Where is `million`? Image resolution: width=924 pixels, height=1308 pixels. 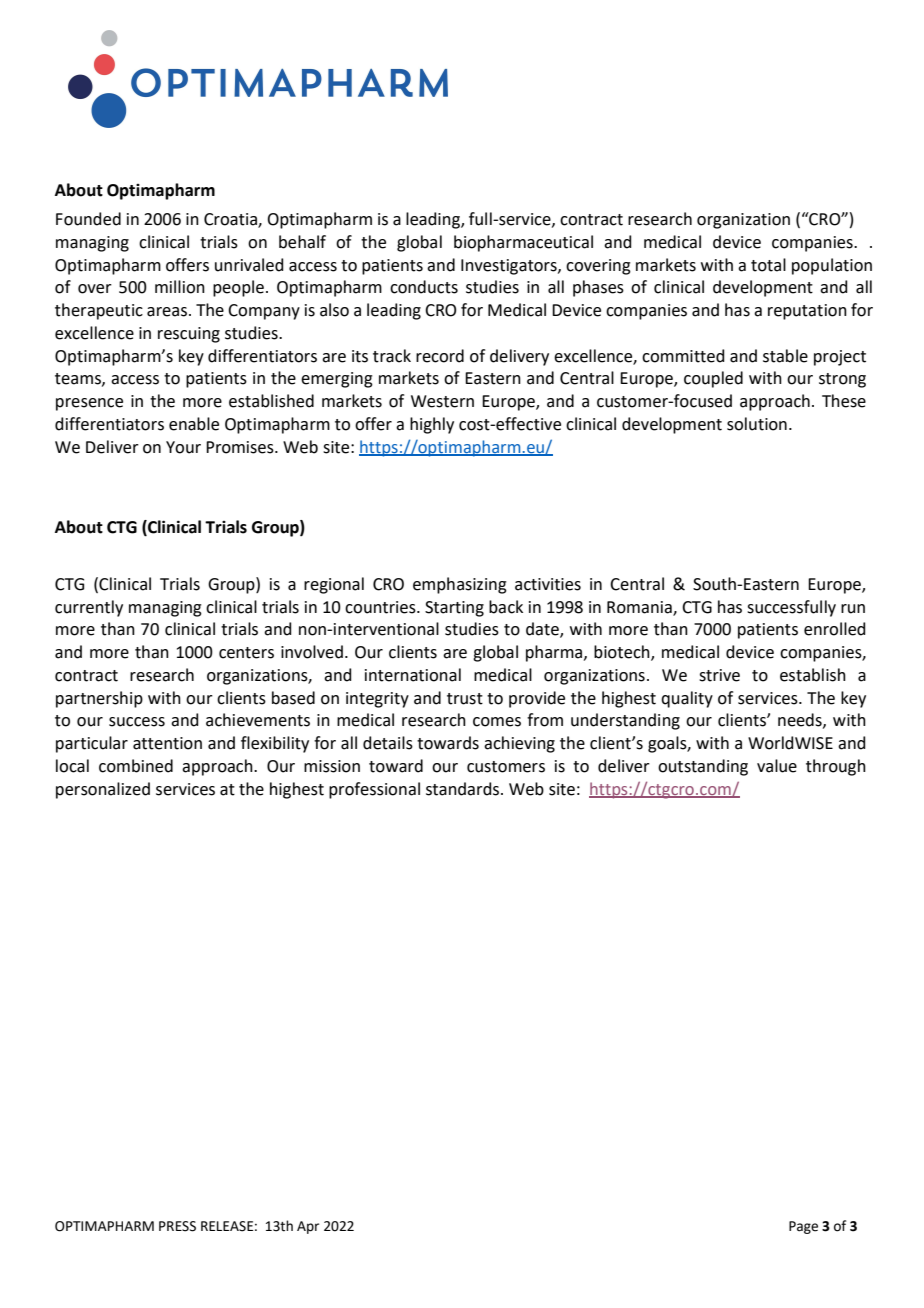 million is located at coordinates (180, 287).
